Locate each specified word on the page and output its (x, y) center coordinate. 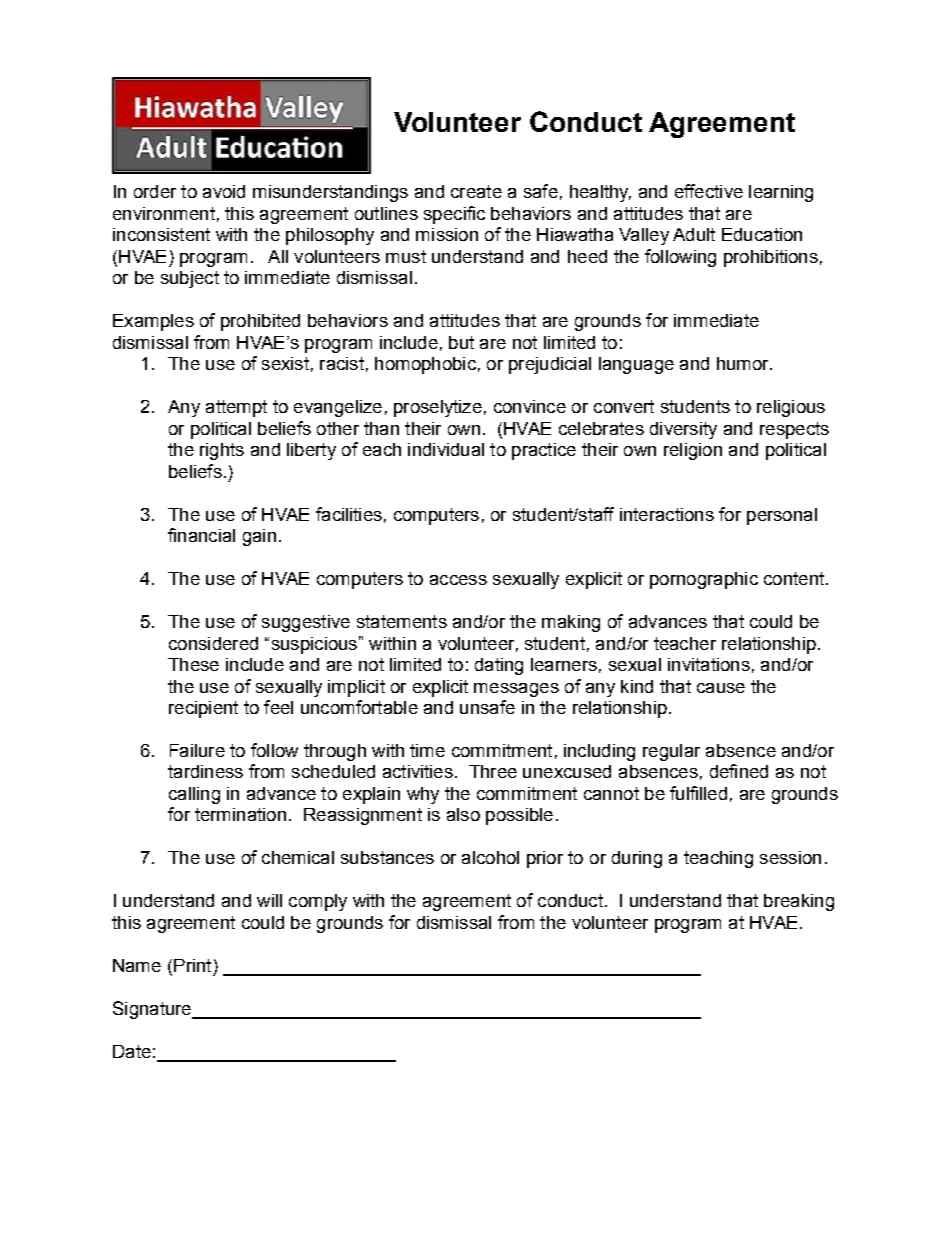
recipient (203, 709)
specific (454, 215)
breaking (799, 902)
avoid (224, 191)
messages (516, 690)
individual (446, 449)
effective (709, 191)
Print (192, 965)
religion (693, 451)
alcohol (490, 857)
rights (222, 451)
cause (721, 688)
